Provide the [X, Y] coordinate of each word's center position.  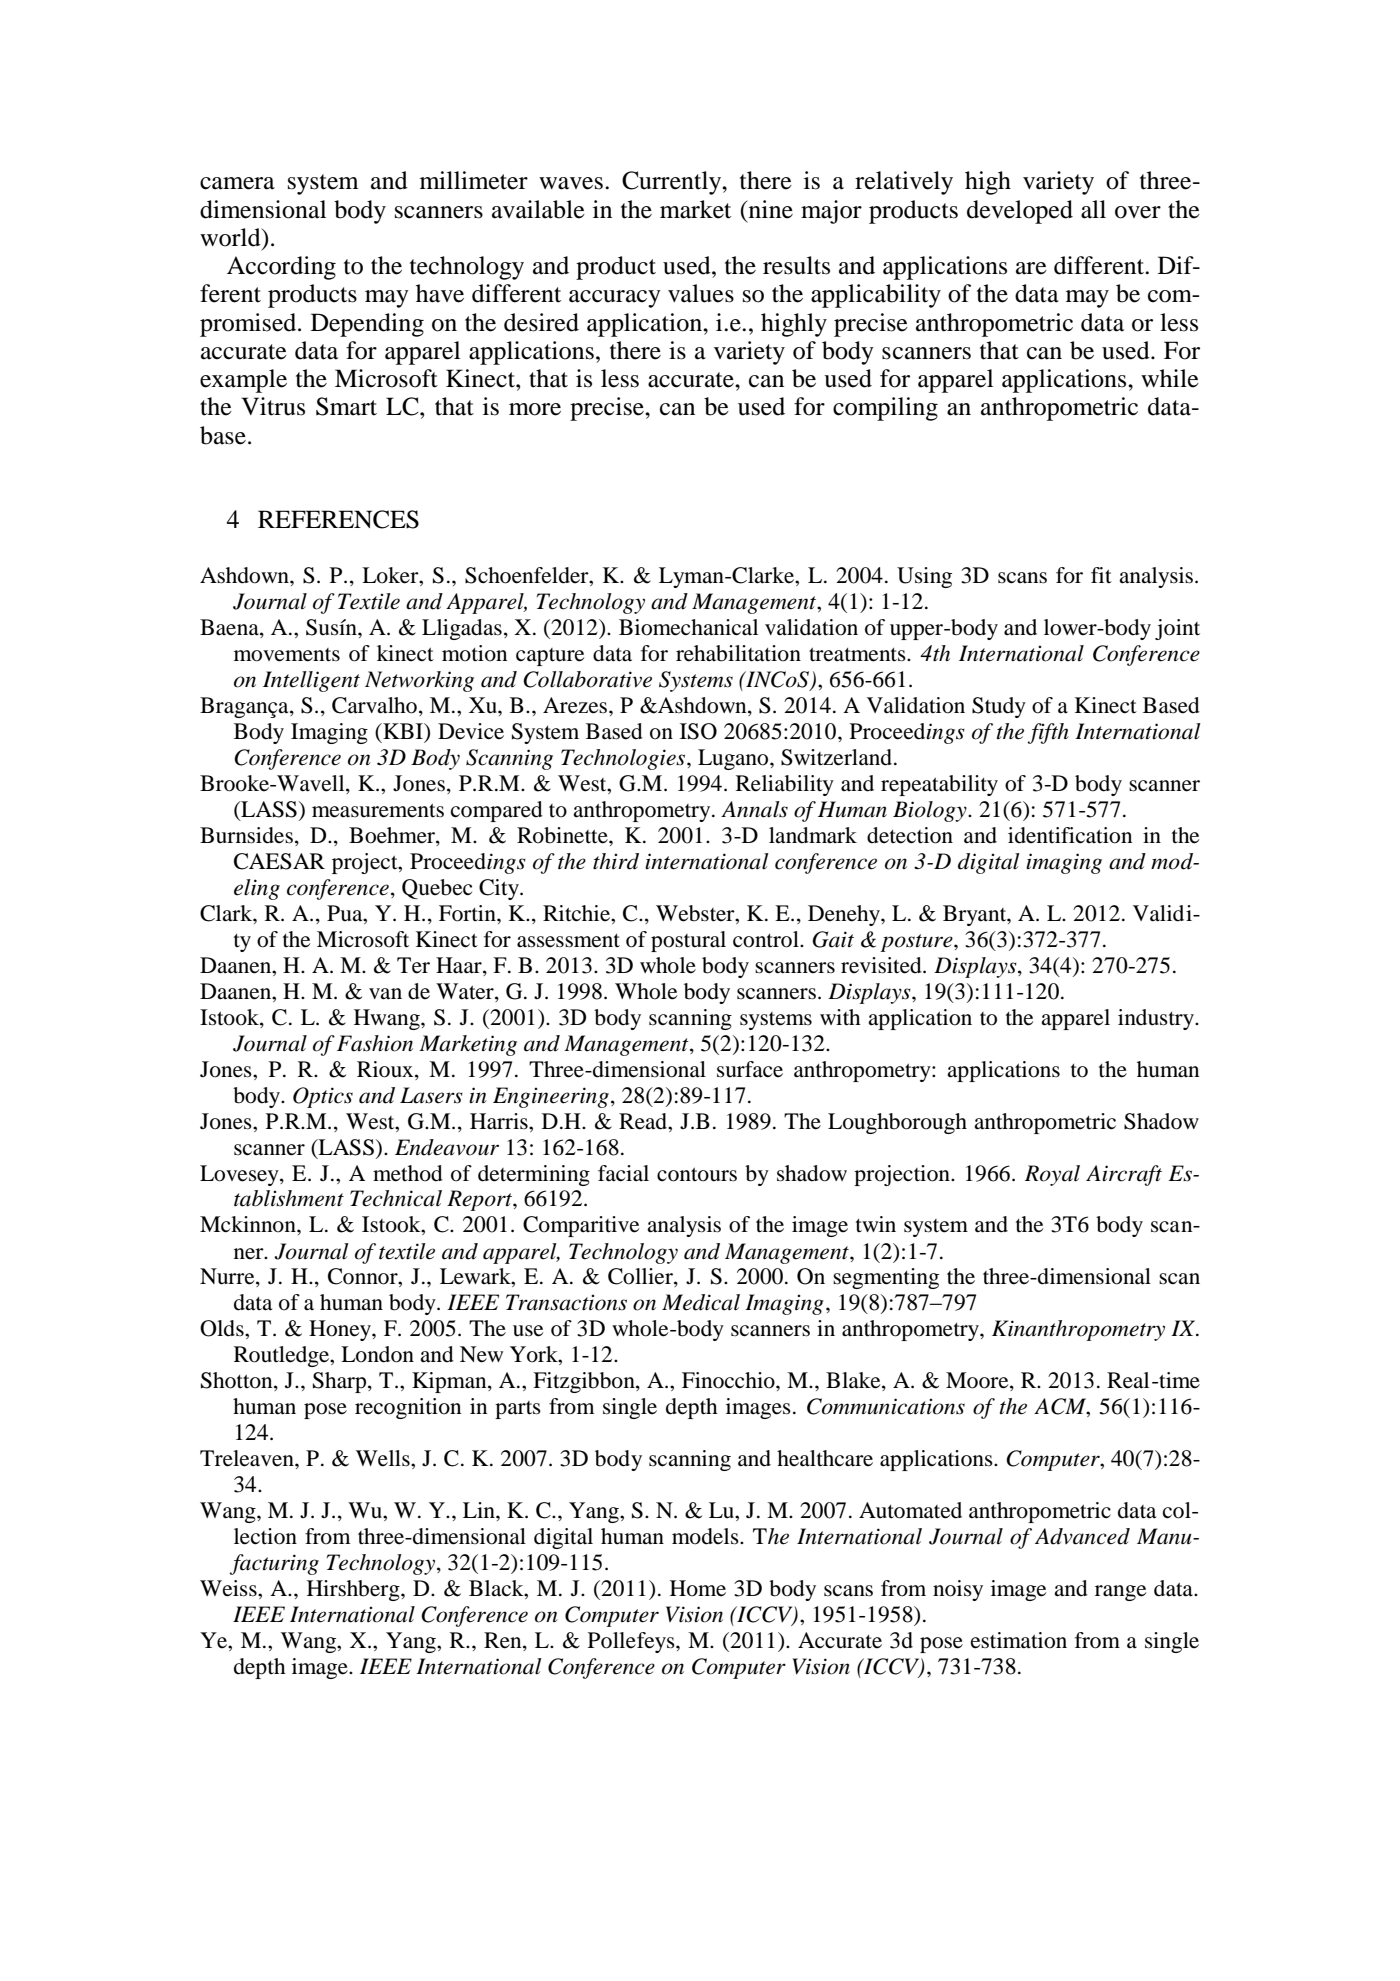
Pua [346, 913]
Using [924, 577]
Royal [1052, 1175]
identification [1070, 835]
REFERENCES [338, 519]
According [281, 268]
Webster [696, 913]
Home [698, 1588]
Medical [701, 1302]
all [1093, 209]
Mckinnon [249, 1224]
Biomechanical [688, 627]
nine [769, 209]
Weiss [229, 1588]
